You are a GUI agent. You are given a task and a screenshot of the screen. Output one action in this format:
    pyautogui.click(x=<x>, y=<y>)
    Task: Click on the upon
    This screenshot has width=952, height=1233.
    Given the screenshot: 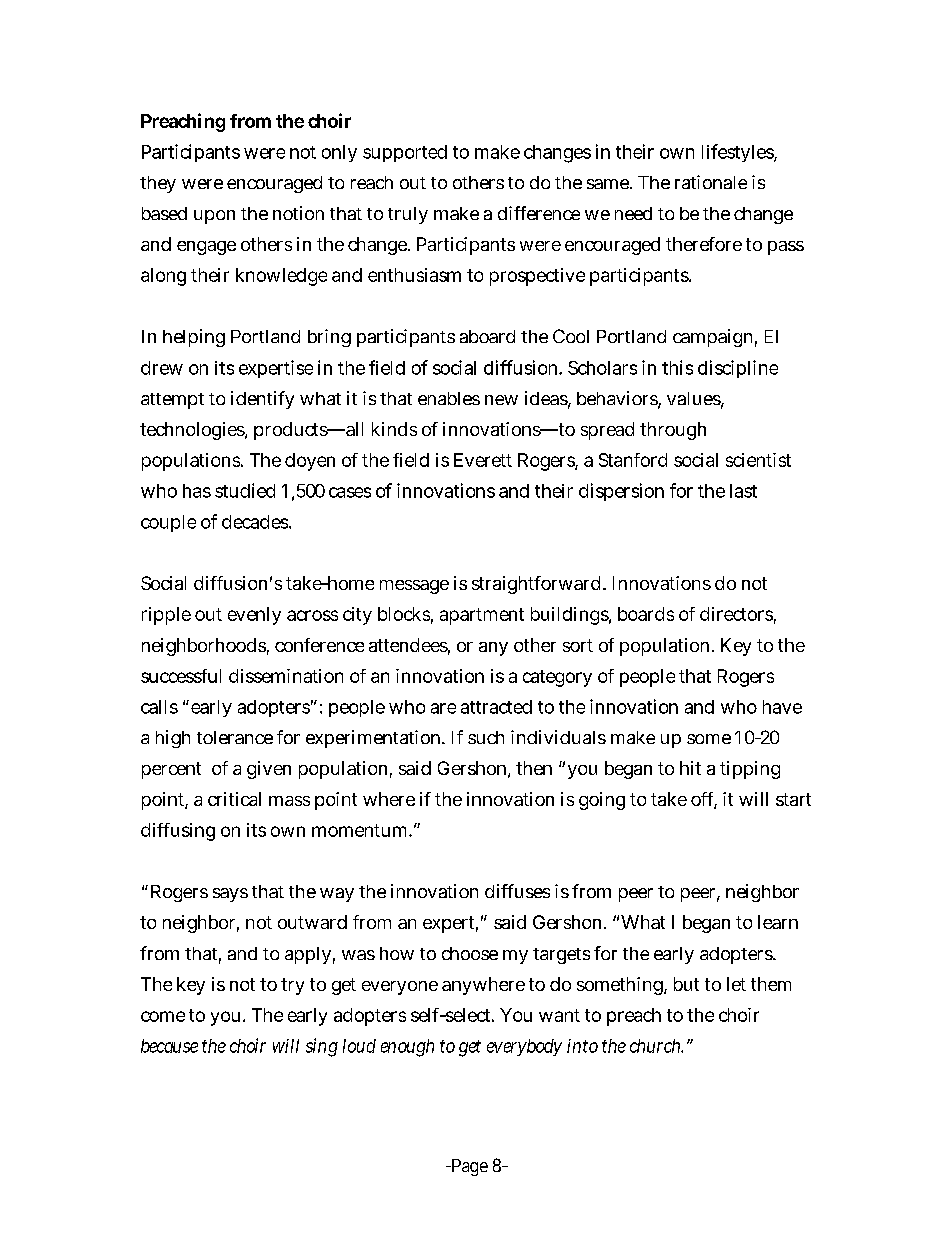 What is the action you would take?
    pyautogui.click(x=214, y=217)
